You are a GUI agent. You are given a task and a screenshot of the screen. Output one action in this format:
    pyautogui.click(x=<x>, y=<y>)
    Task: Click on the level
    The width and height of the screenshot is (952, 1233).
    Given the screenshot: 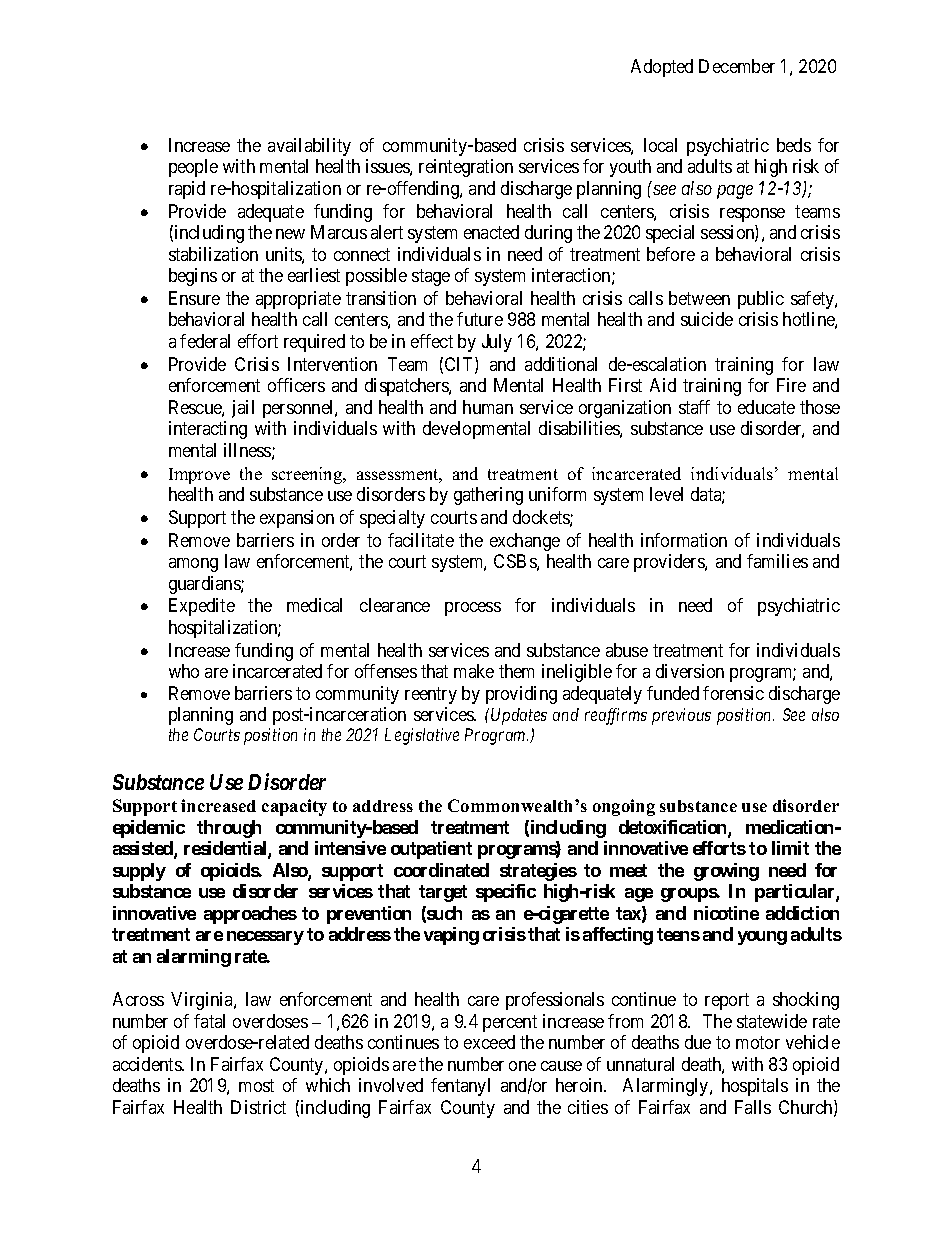 What is the action you would take?
    pyautogui.click(x=666, y=494)
